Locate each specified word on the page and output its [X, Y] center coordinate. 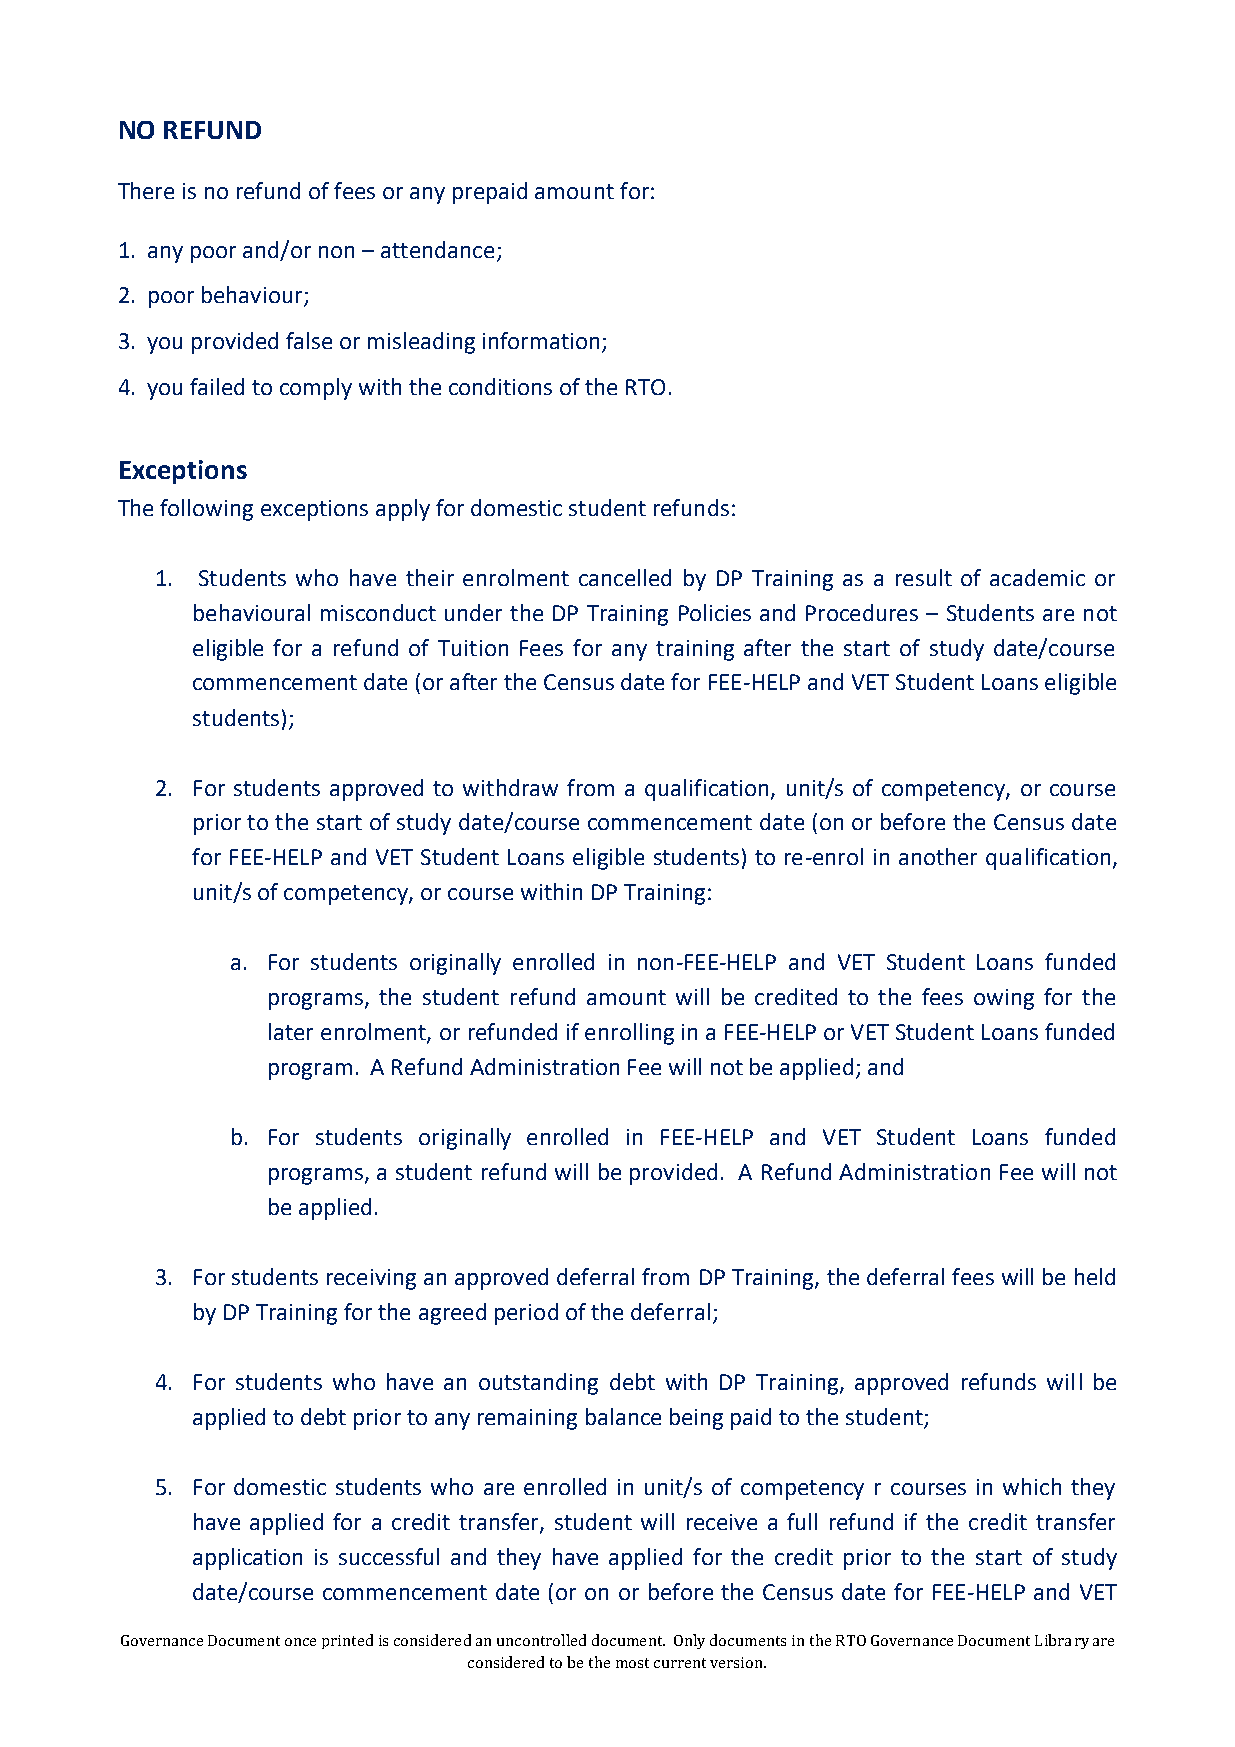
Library [1062, 1641]
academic [1037, 577]
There [146, 190]
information [541, 340]
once [300, 1642]
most [632, 1663]
